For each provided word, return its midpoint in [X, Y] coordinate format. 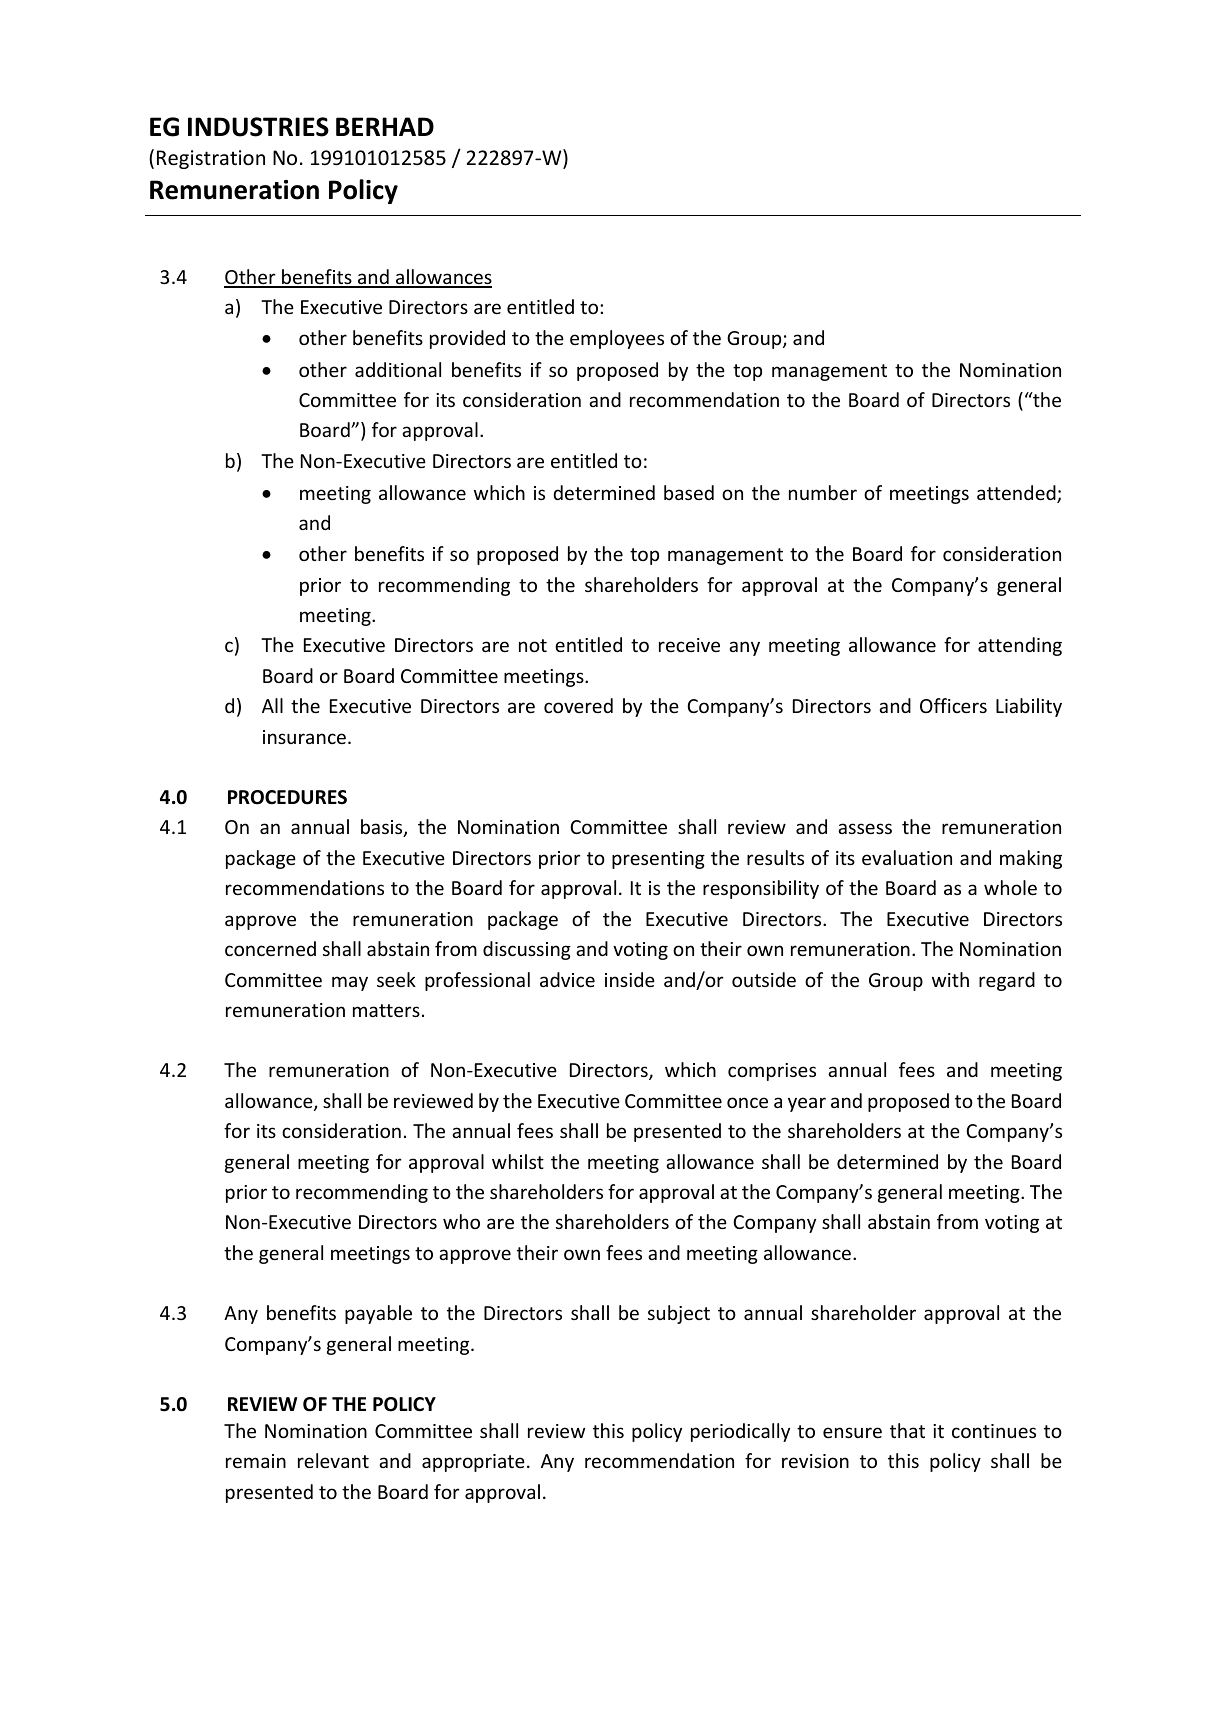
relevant [333, 1460]
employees [617, 339]
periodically [740, 1432]
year [807, 1104]
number [823, 492]
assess [865, 828]
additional [398, 369]
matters [386, 1010]
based [689, 492]
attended [1017, 494]
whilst [518, 1161]
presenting [658, 860]
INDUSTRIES [258, 127]
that [907, 1430]
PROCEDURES [287, 797]
